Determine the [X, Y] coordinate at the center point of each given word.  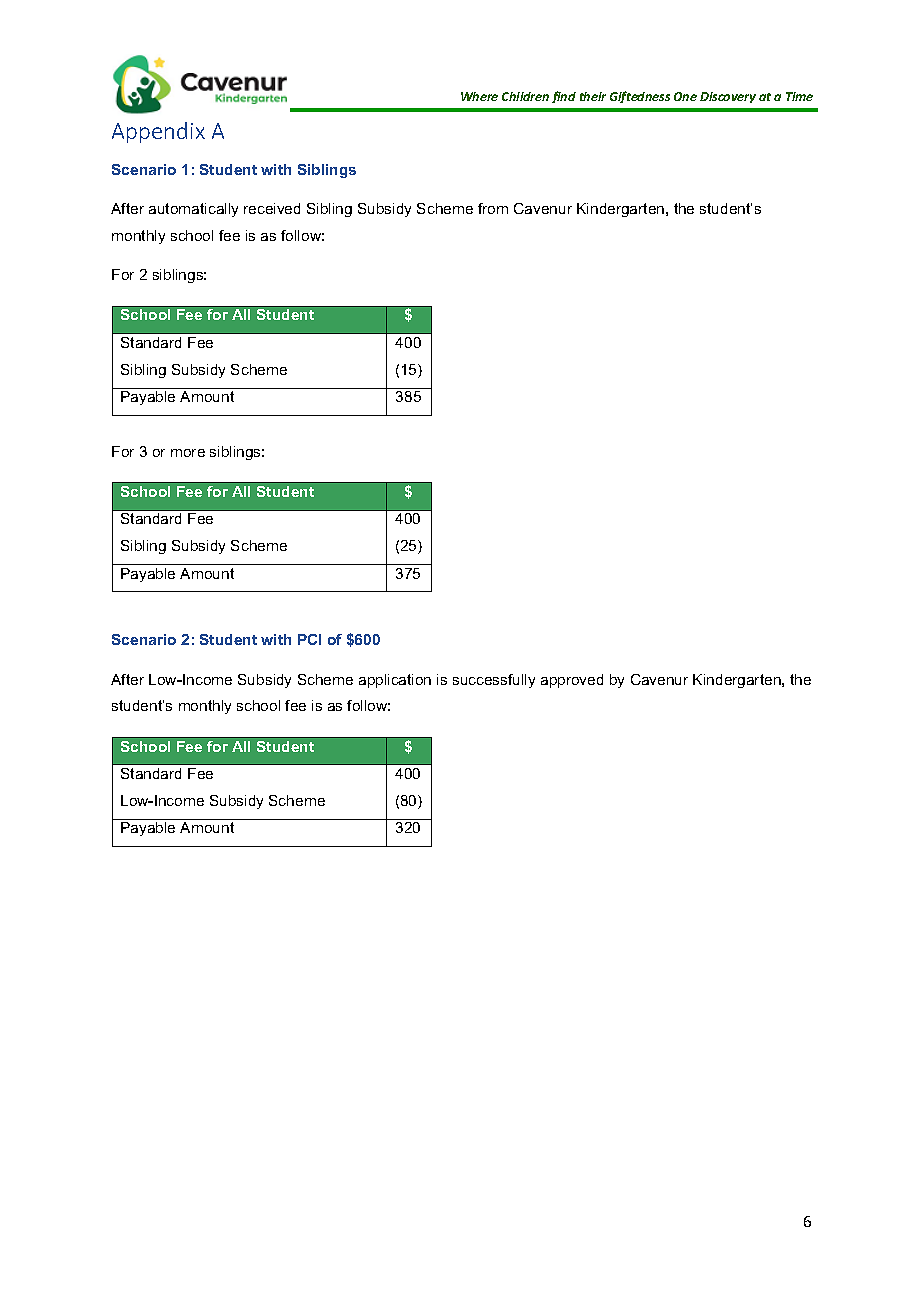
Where [479, 96]
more [188, 453]
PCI [309, 639]
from [493, 208]
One [685, 96]
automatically [193, 210]
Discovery [728, 97]
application [395, 681]
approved [572, 681]
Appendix [158, 132]
